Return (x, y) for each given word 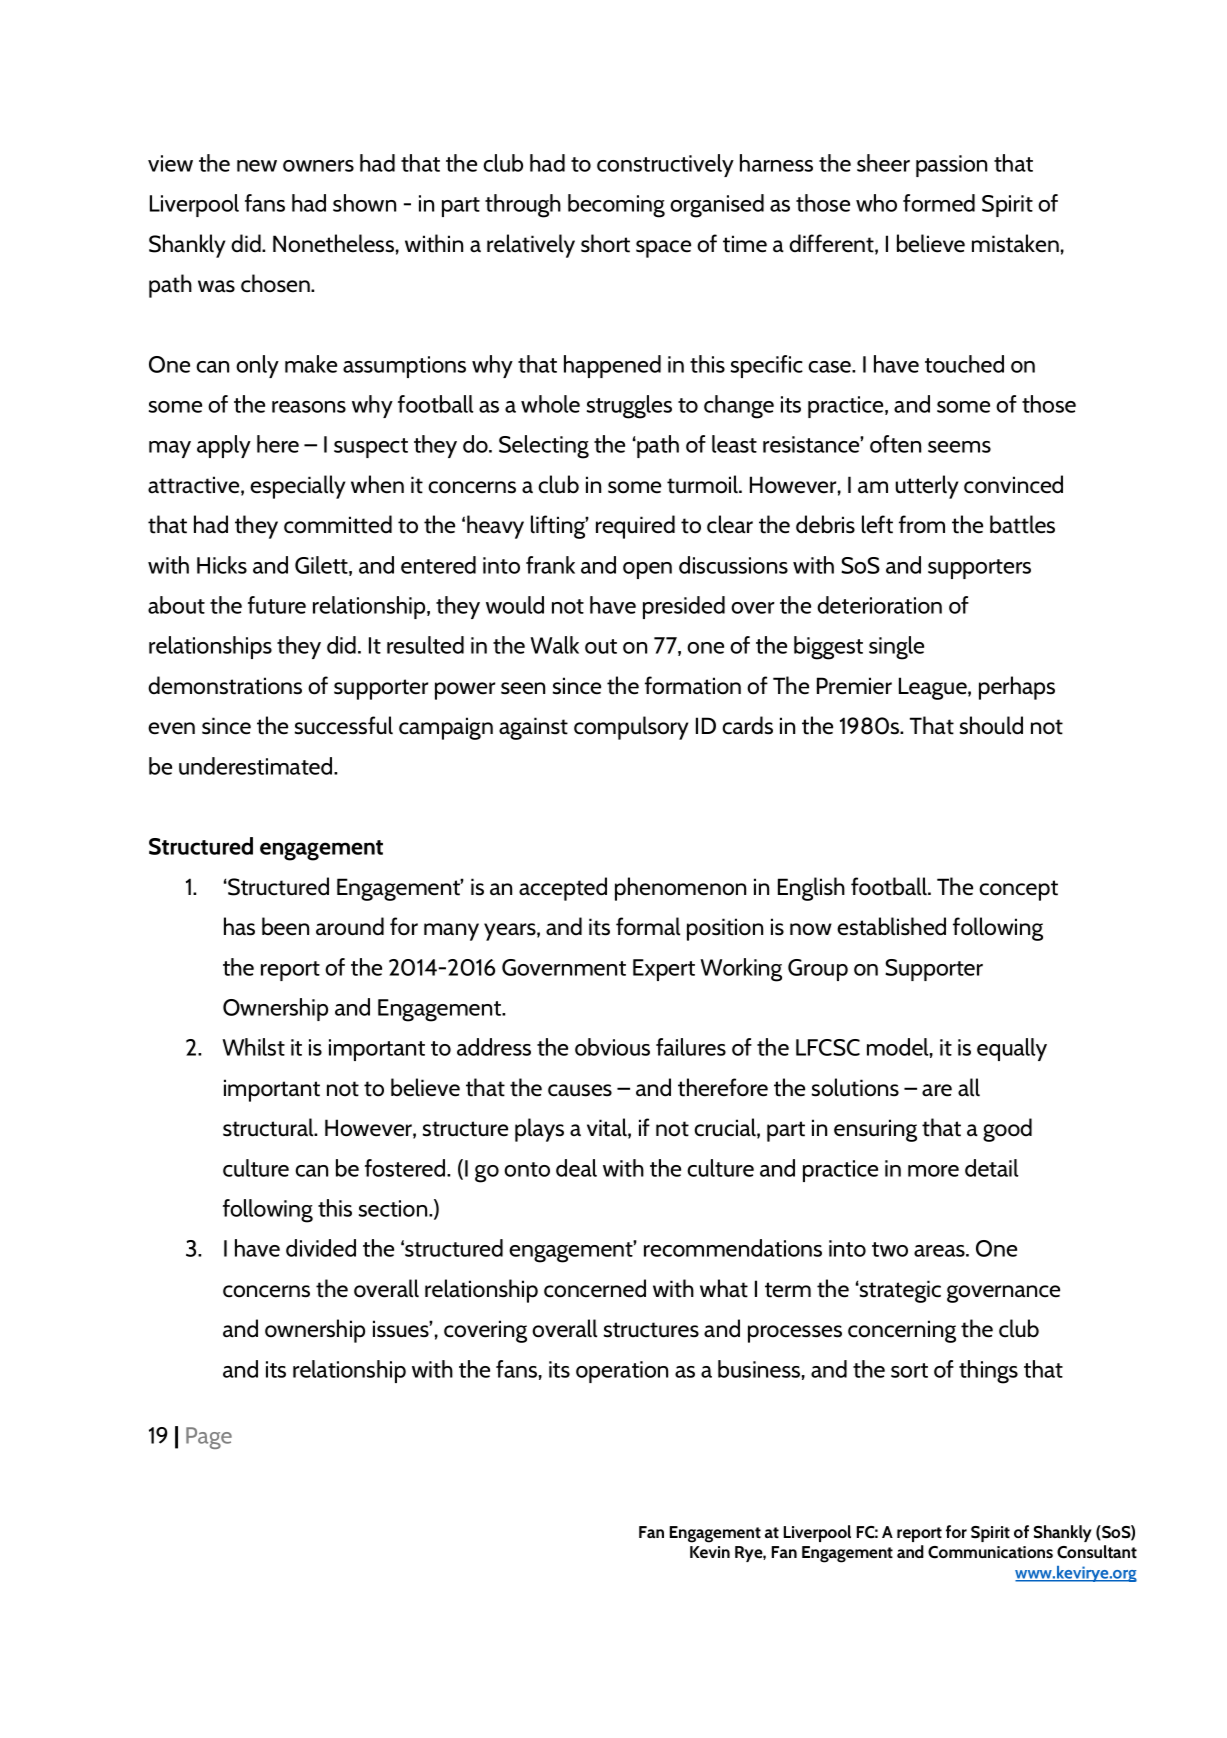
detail (992, 1168)
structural (269, 1127)
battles (1022, 524)
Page (209, 1438)
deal (576, 1168)
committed (338, 524)
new (257, 166)
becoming (616, 206)
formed (939, 203)
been (285, 926)
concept (1018, 890)
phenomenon (680, 889)
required (635, 527)
